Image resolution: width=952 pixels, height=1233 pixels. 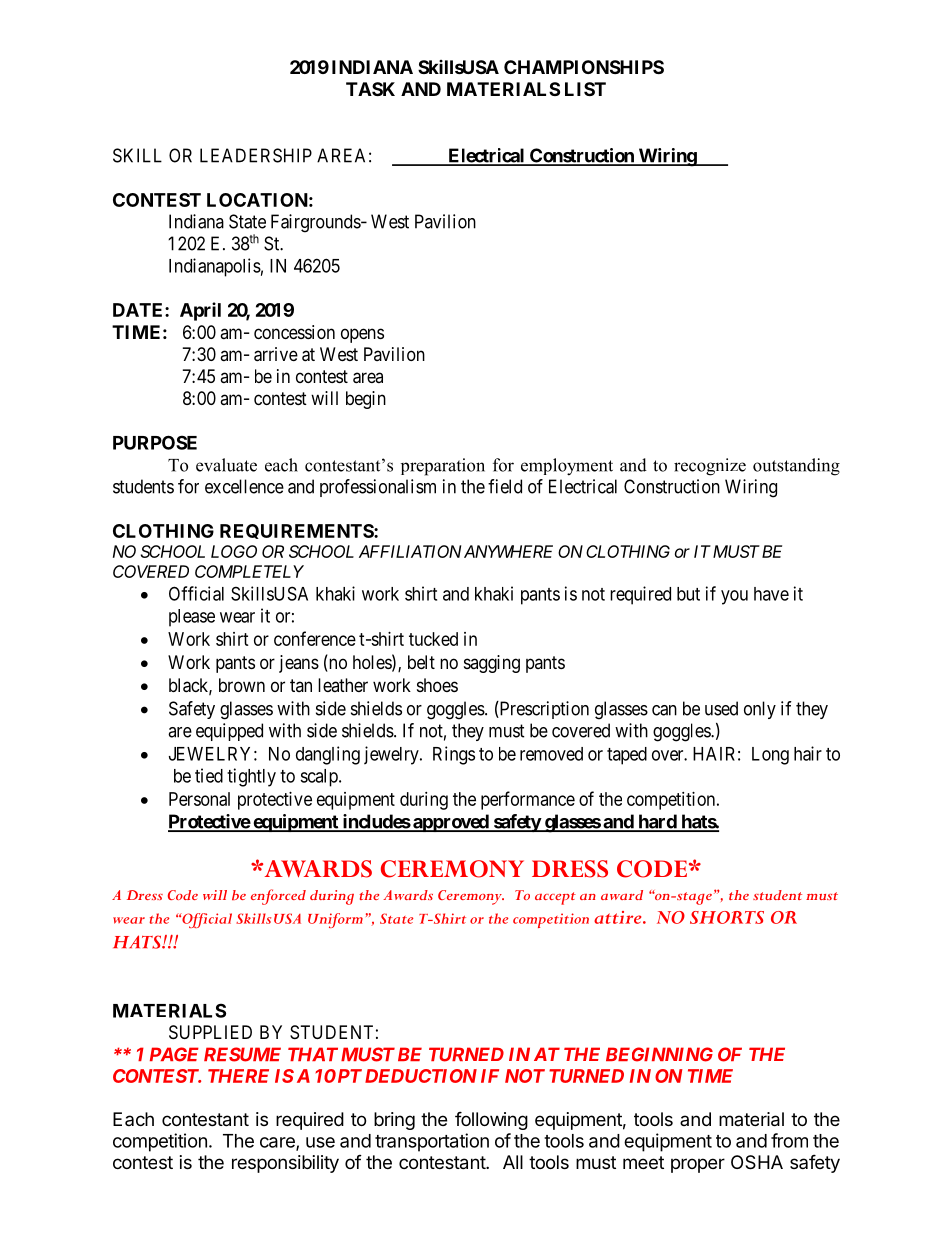 What do you see at coordinates (362, 335) in the document?
I see `opens` at bounding box center [362, 335].
